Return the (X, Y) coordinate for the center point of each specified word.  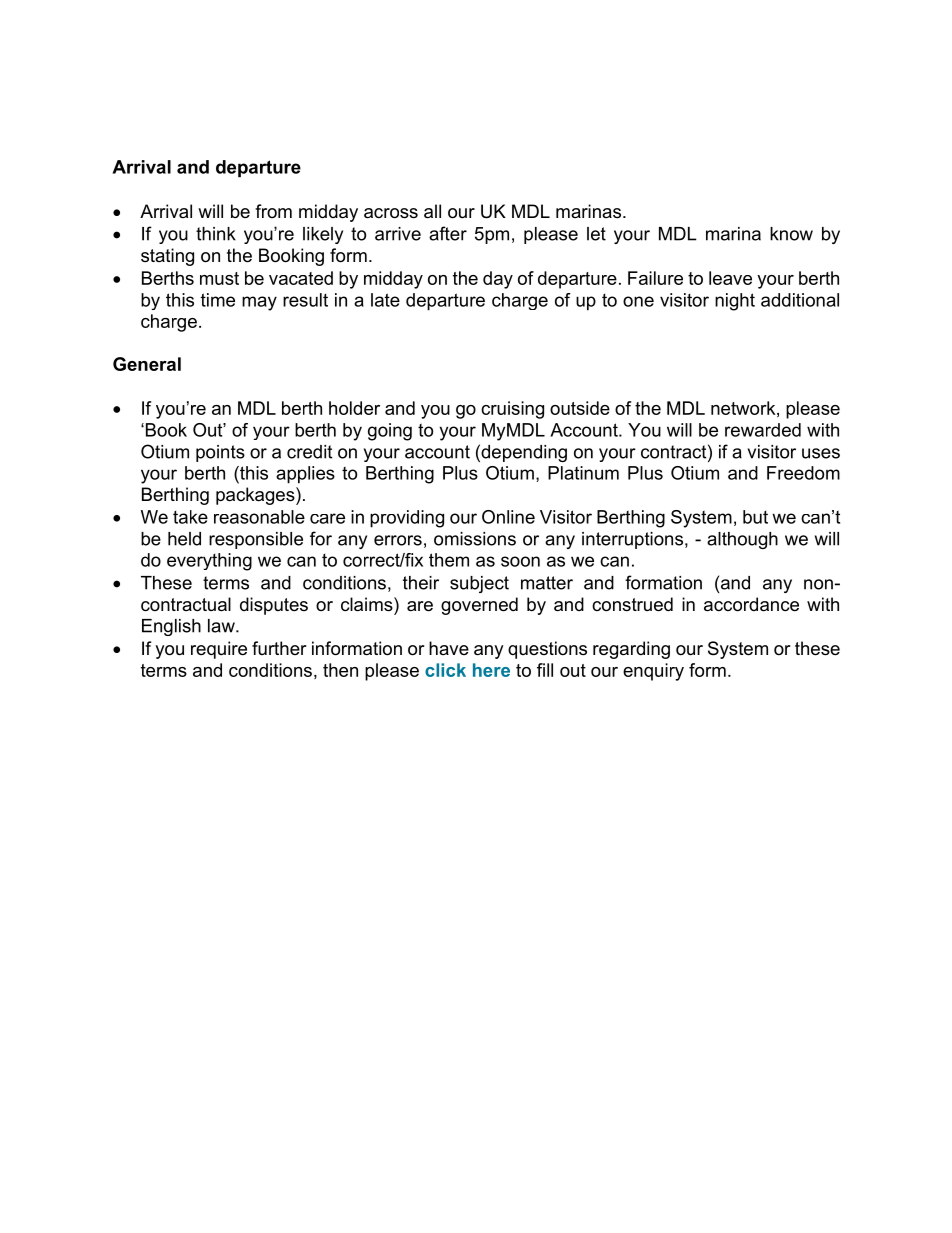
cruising (512, 410)
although (742, 540)
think (216, 234)
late (385, 300)
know (791, 234)
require (219, 650)
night (735, 302)
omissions (475, 539)
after (448, 233)
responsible (256, 540)
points (220, 453)
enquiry (653, 672)
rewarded (763, 430)
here (491, 670)
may (259, 303)
